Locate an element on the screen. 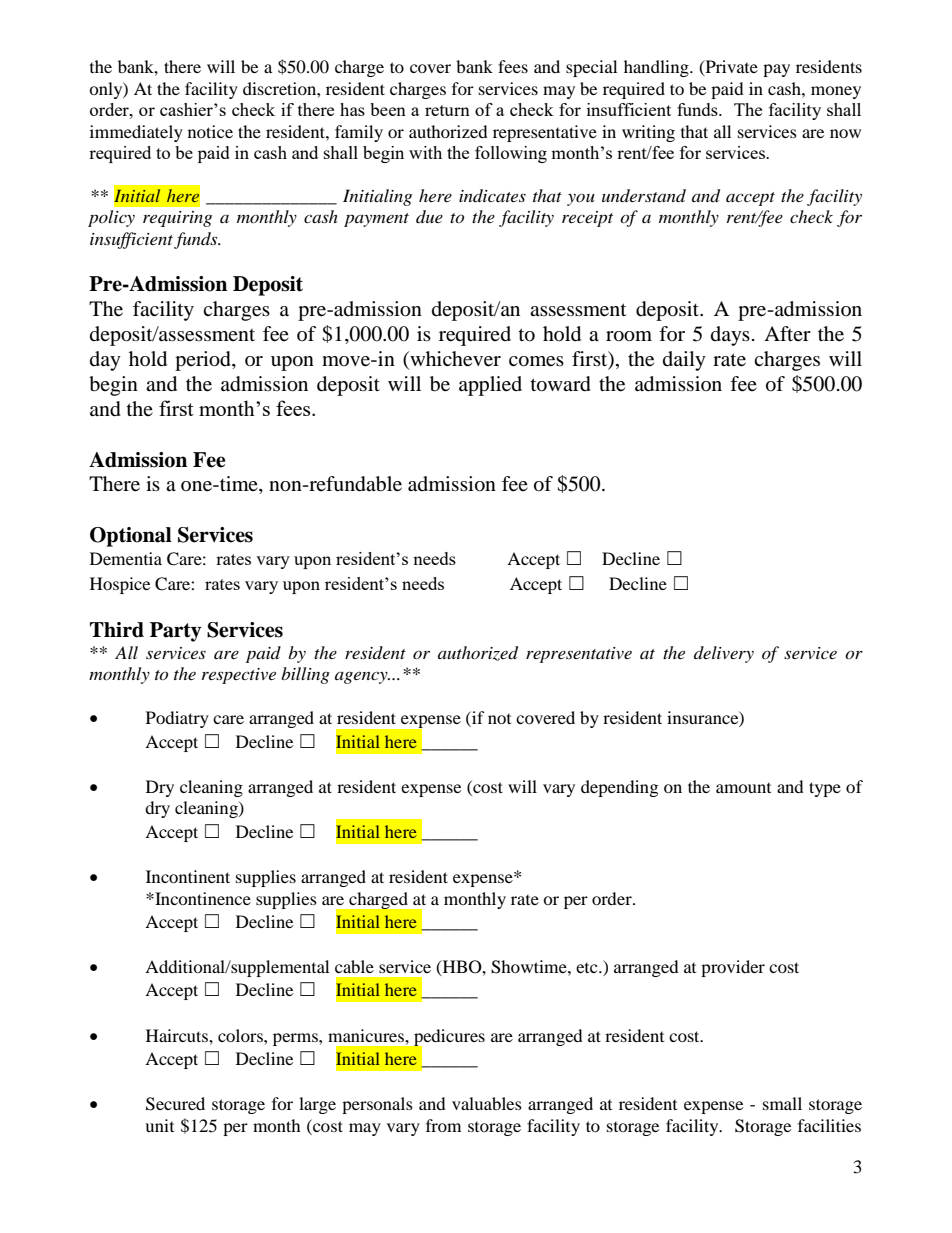  daily is located at coordinates (684, 361).
